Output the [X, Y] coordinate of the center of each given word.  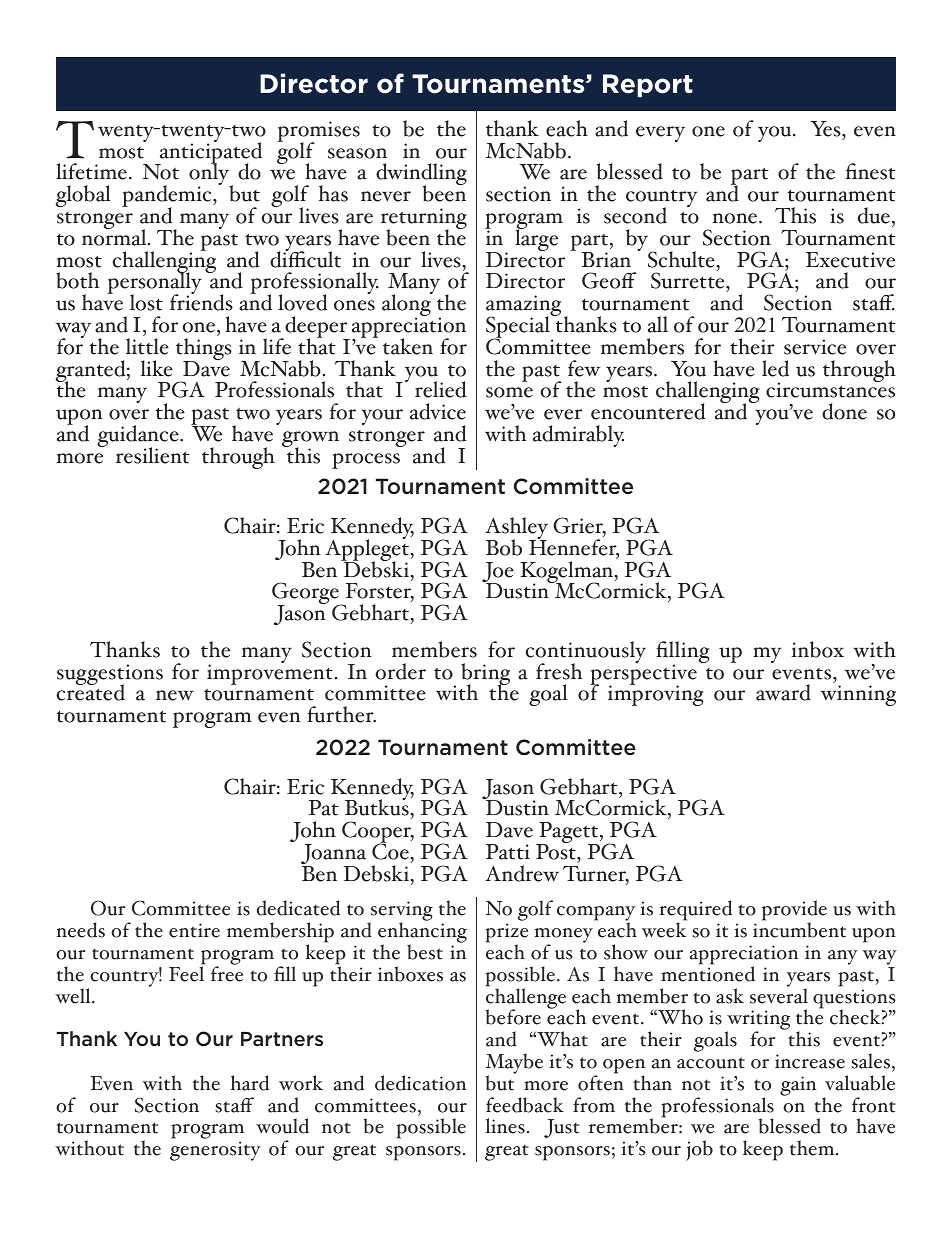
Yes [826, 129]
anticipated [210, 153]
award [783, 692]
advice [438, 411]
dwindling [421, 175]
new [175, 695]
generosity [215, 1151]
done [844, 411]
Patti [508, 852]
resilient [152, 455]
